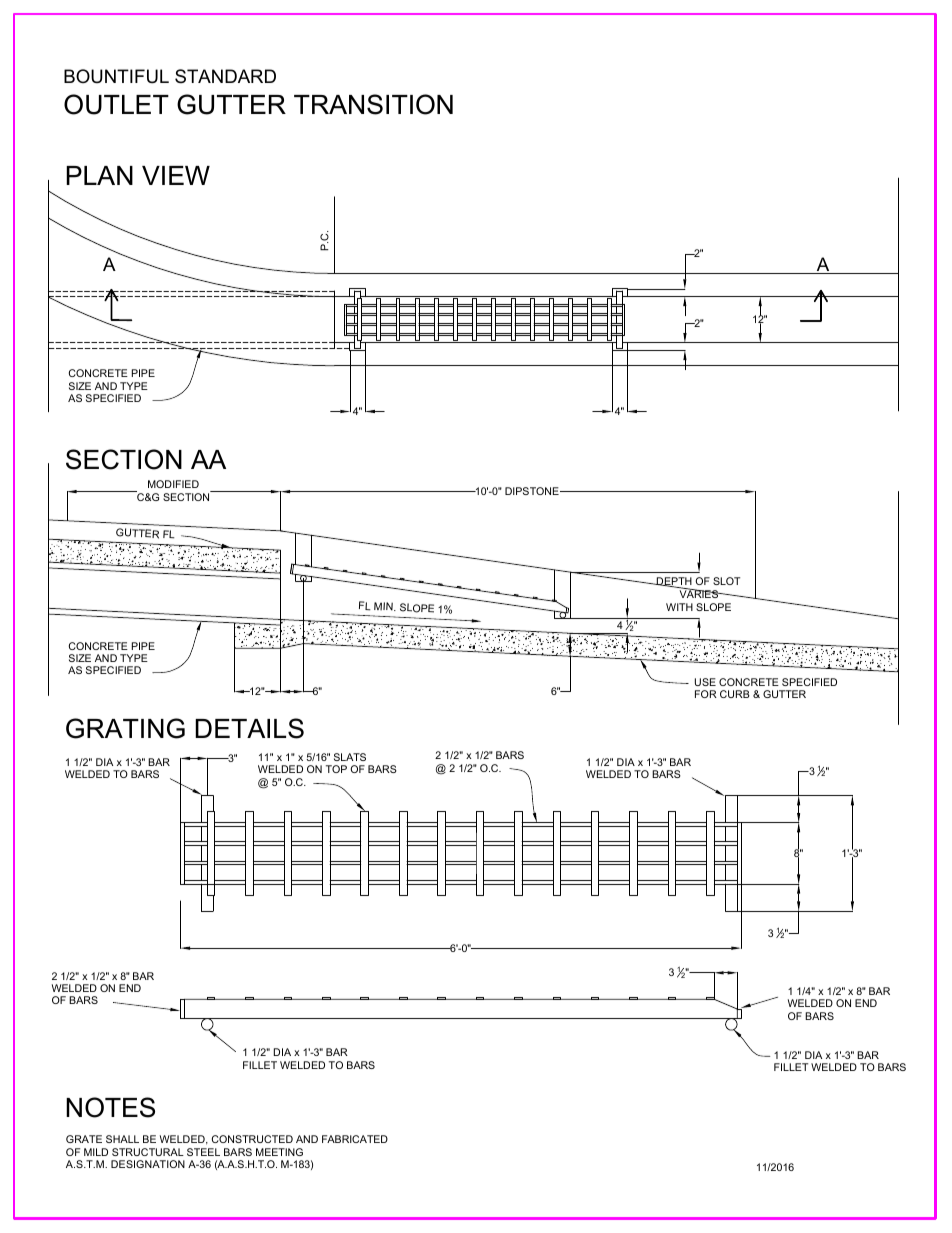  What do you see at coordinates (249, 728) in the page?
I see `DETAILS` at bounding box center [249, 728].
